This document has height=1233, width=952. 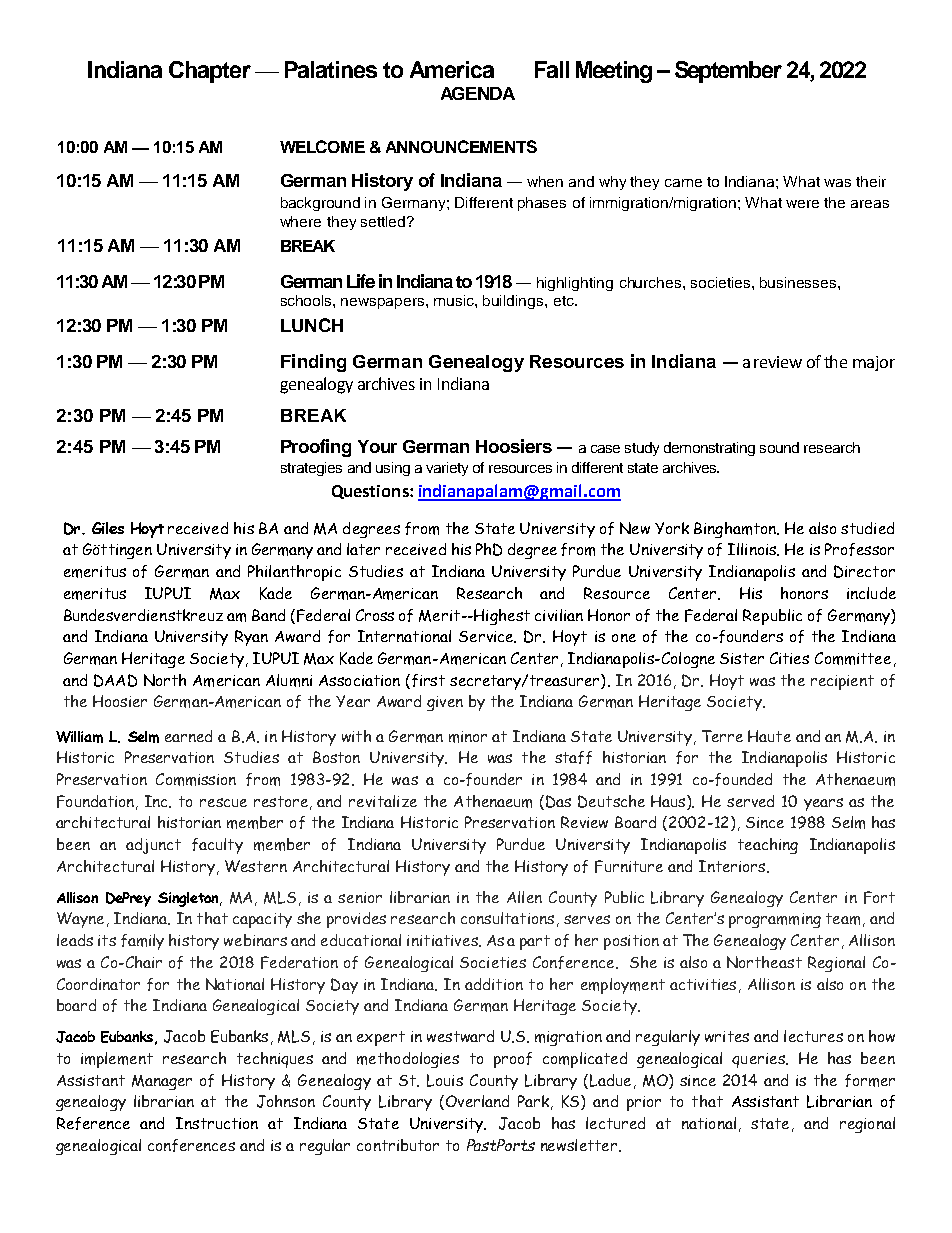 What do you see at coordinates (210, 72) in the document?
I see `Chapter` at bounding box center [210, 72].
